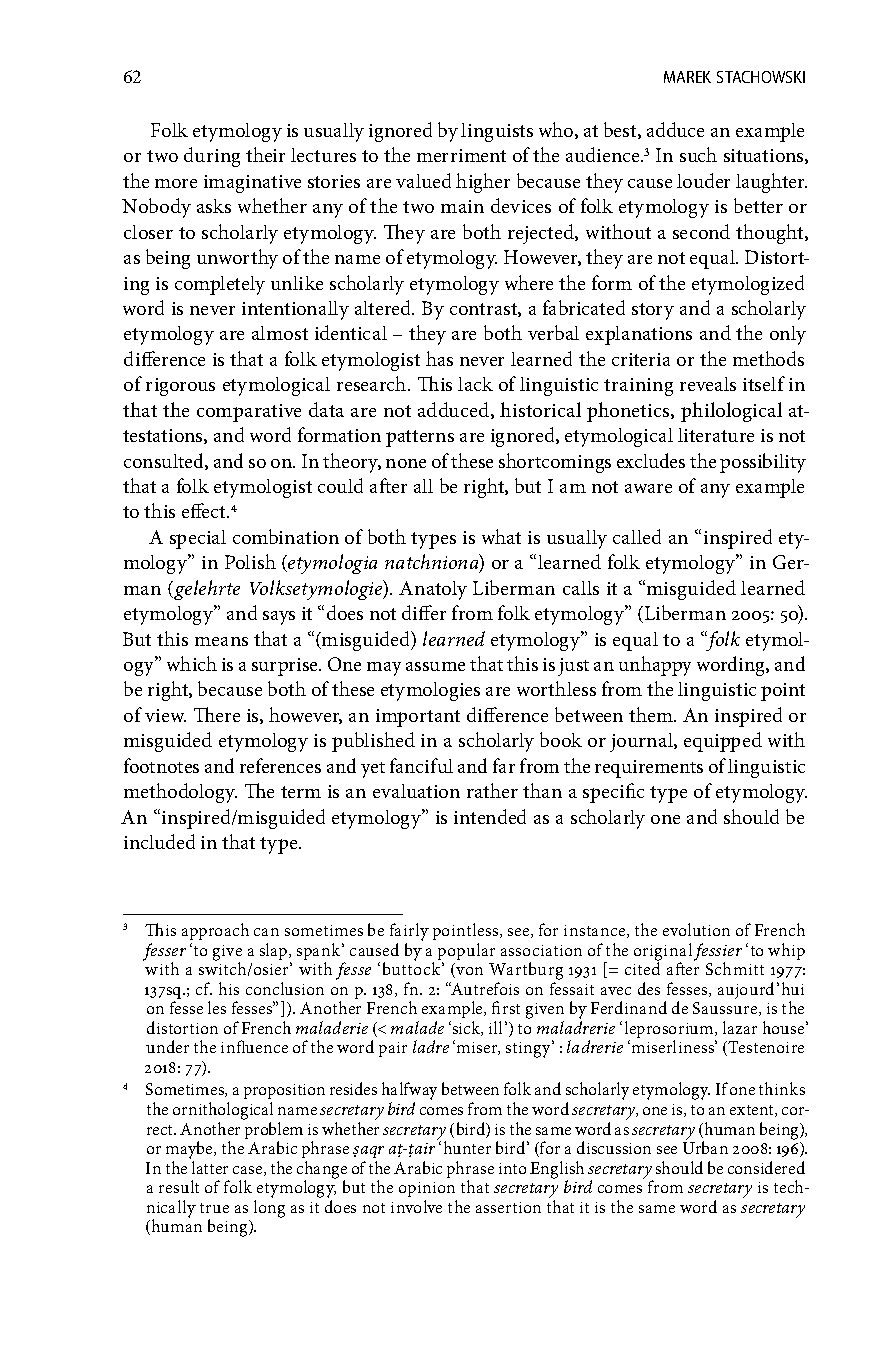 This document has width=896, height=1345. Describe the element at coordinates (467, 1147) in the document. I see `hunter` at that location.
